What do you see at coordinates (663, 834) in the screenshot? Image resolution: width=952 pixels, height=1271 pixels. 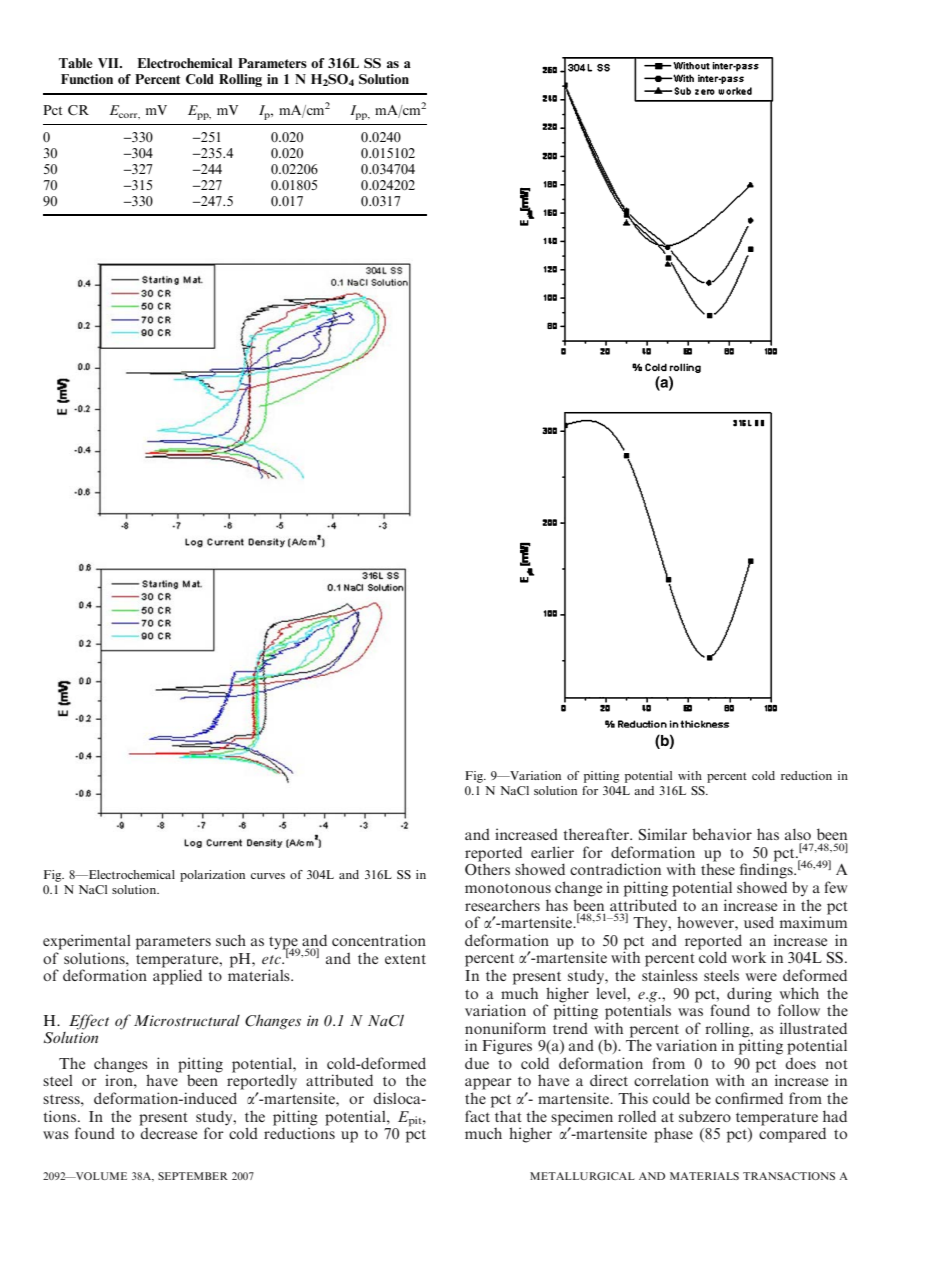 I see `Similar` at bounding box center [663, 834].
